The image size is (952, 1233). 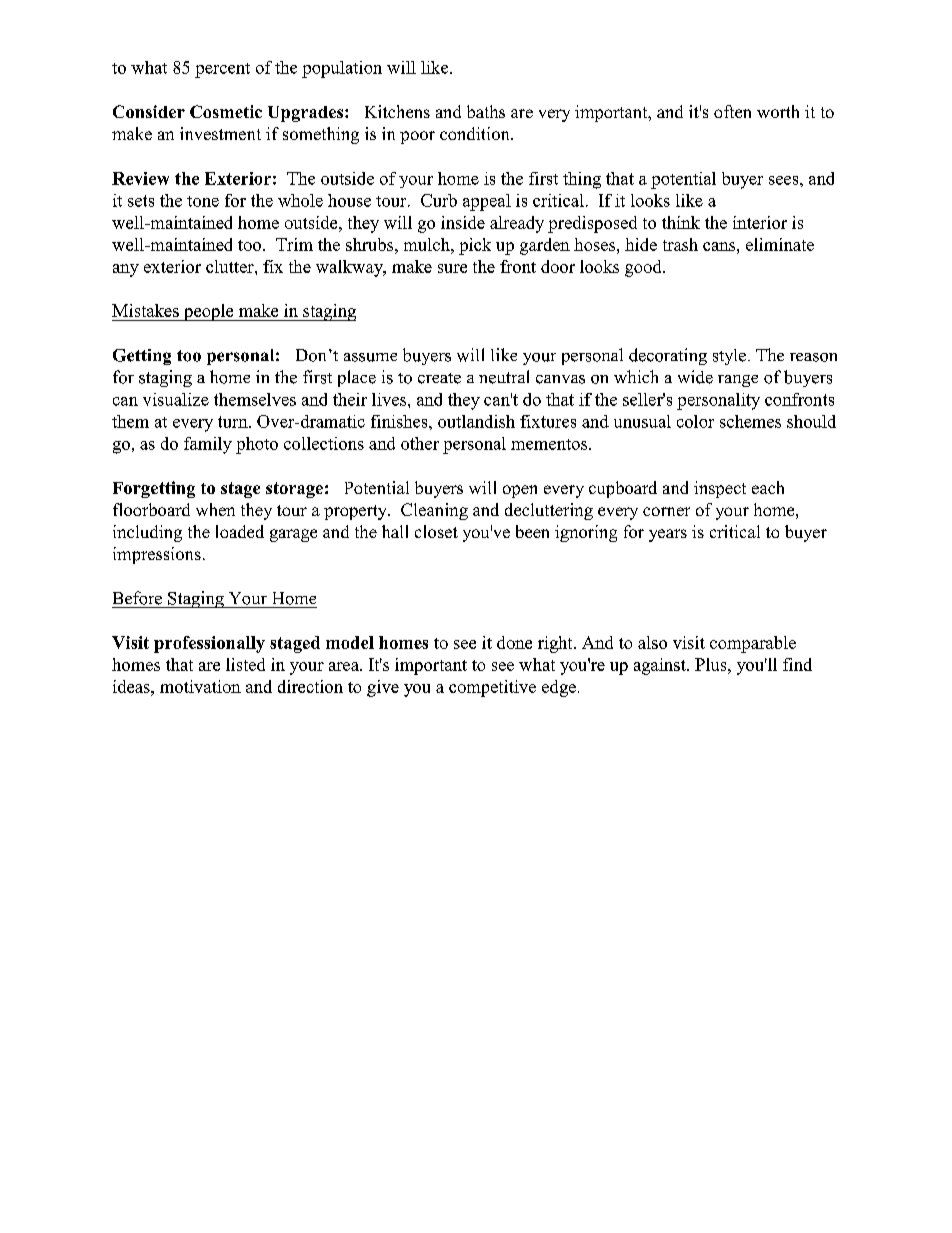 What do you see at coordinates (668, 535) in the screenshot?
I see `years` at bounding box center [668, 535].
